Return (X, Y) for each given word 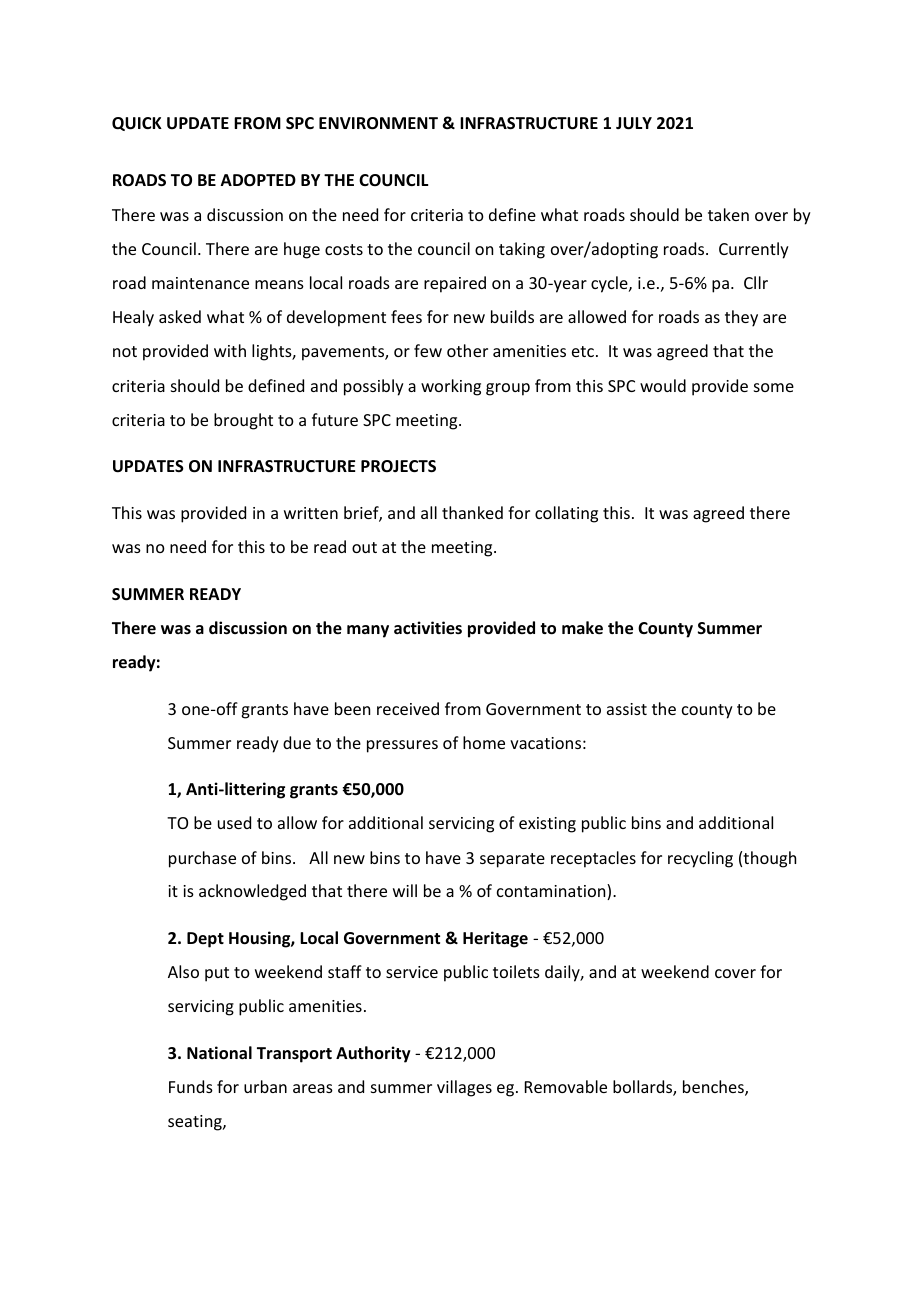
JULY (634, 123)
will (405, 890)
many (368, 631)
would (663, 385)
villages (464, 1088)
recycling (700, 859)
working (451, 387)
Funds (191, 1086)
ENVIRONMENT (378, 123)
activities (428, 628)
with (230, 350)
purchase (202, 859)
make (582, 628)
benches (714, 1088)
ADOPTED (258, 180)
